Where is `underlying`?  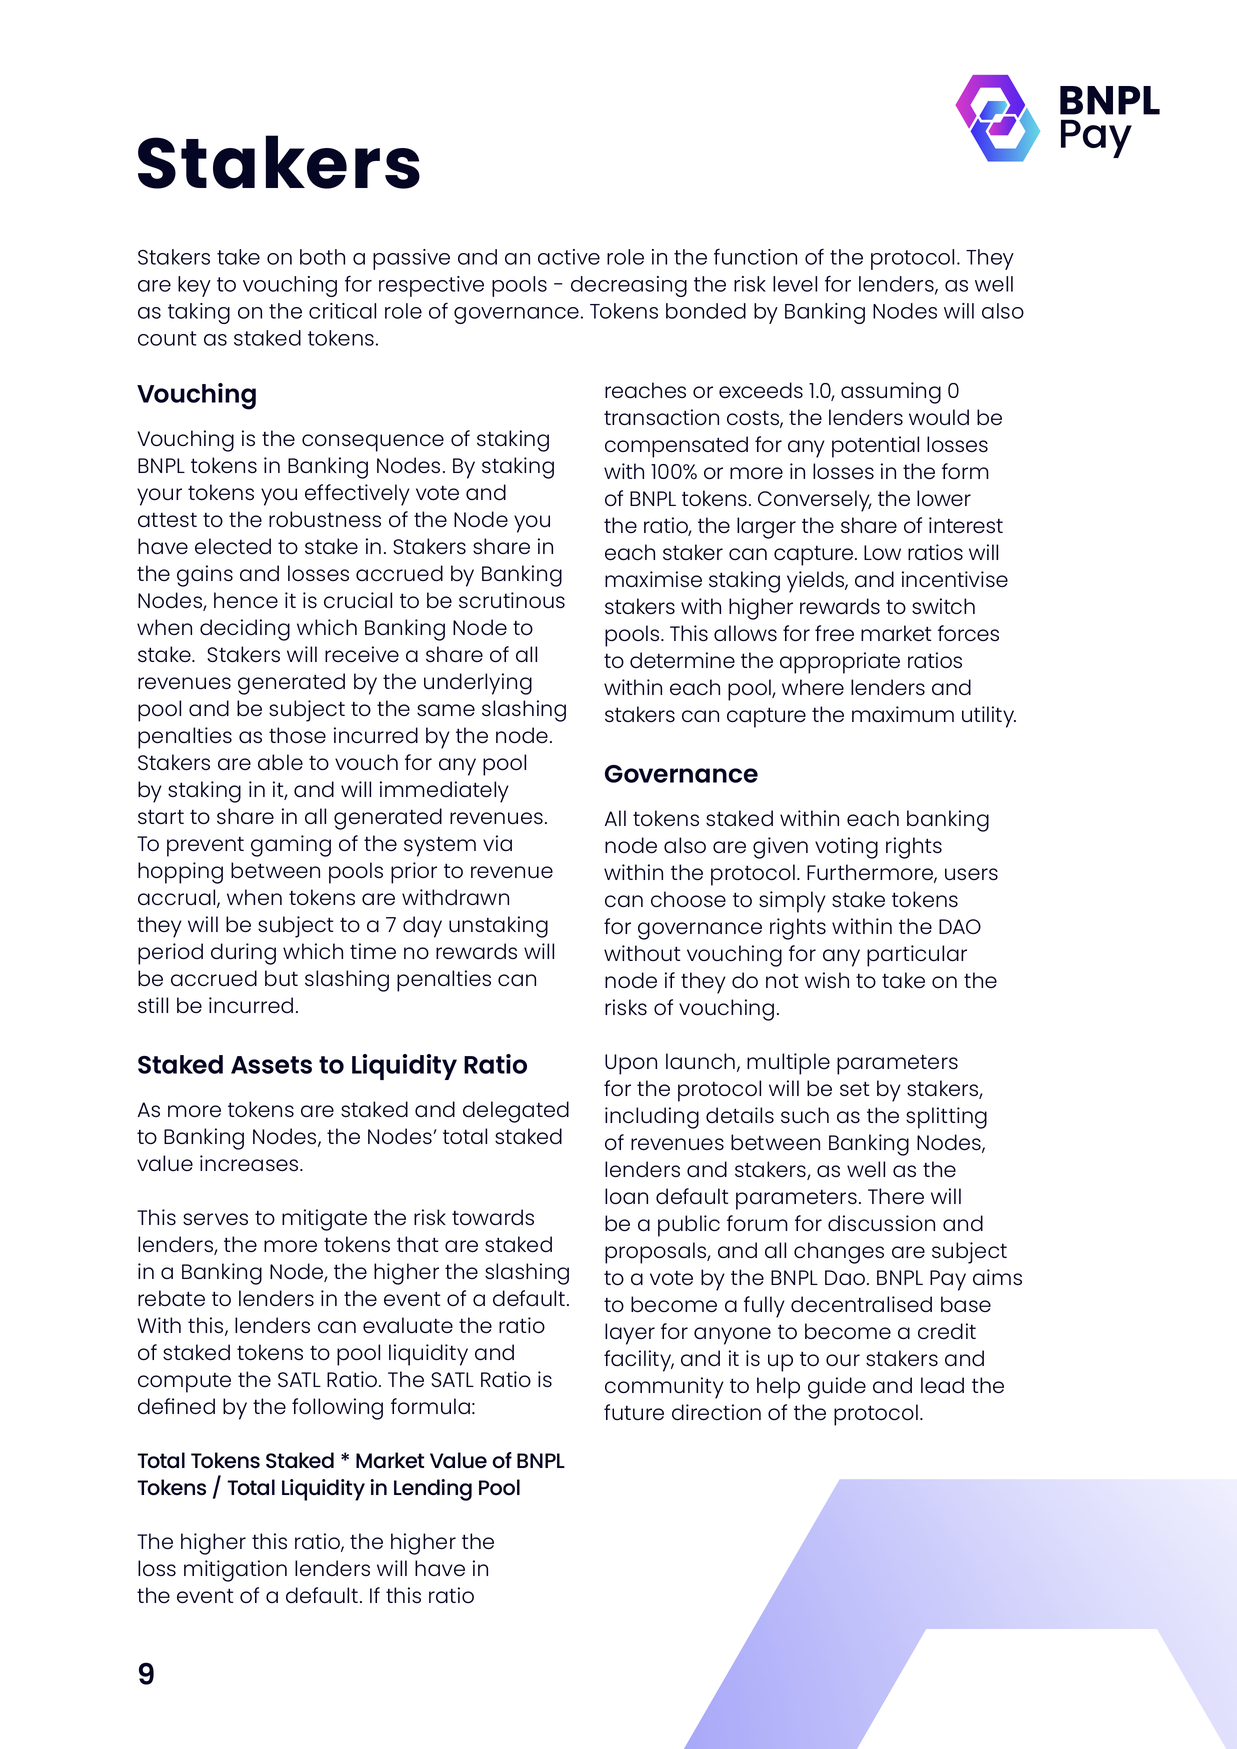
underlying is located at coordinates (478, 684).
